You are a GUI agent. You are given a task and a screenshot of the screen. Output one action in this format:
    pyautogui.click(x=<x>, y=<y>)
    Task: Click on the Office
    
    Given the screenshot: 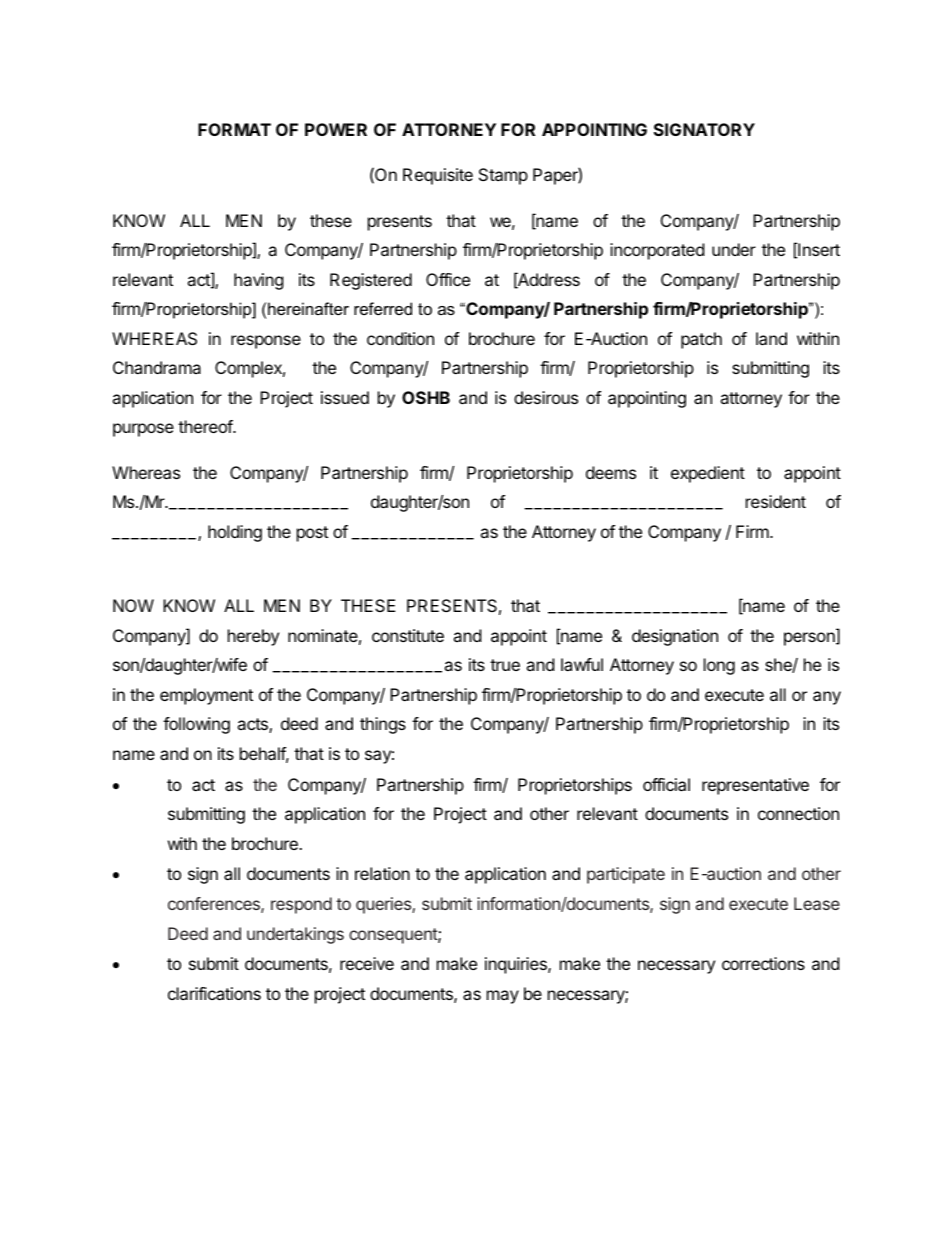 What is the action you would take?
    pyautogui.click(x=448, y=279)
